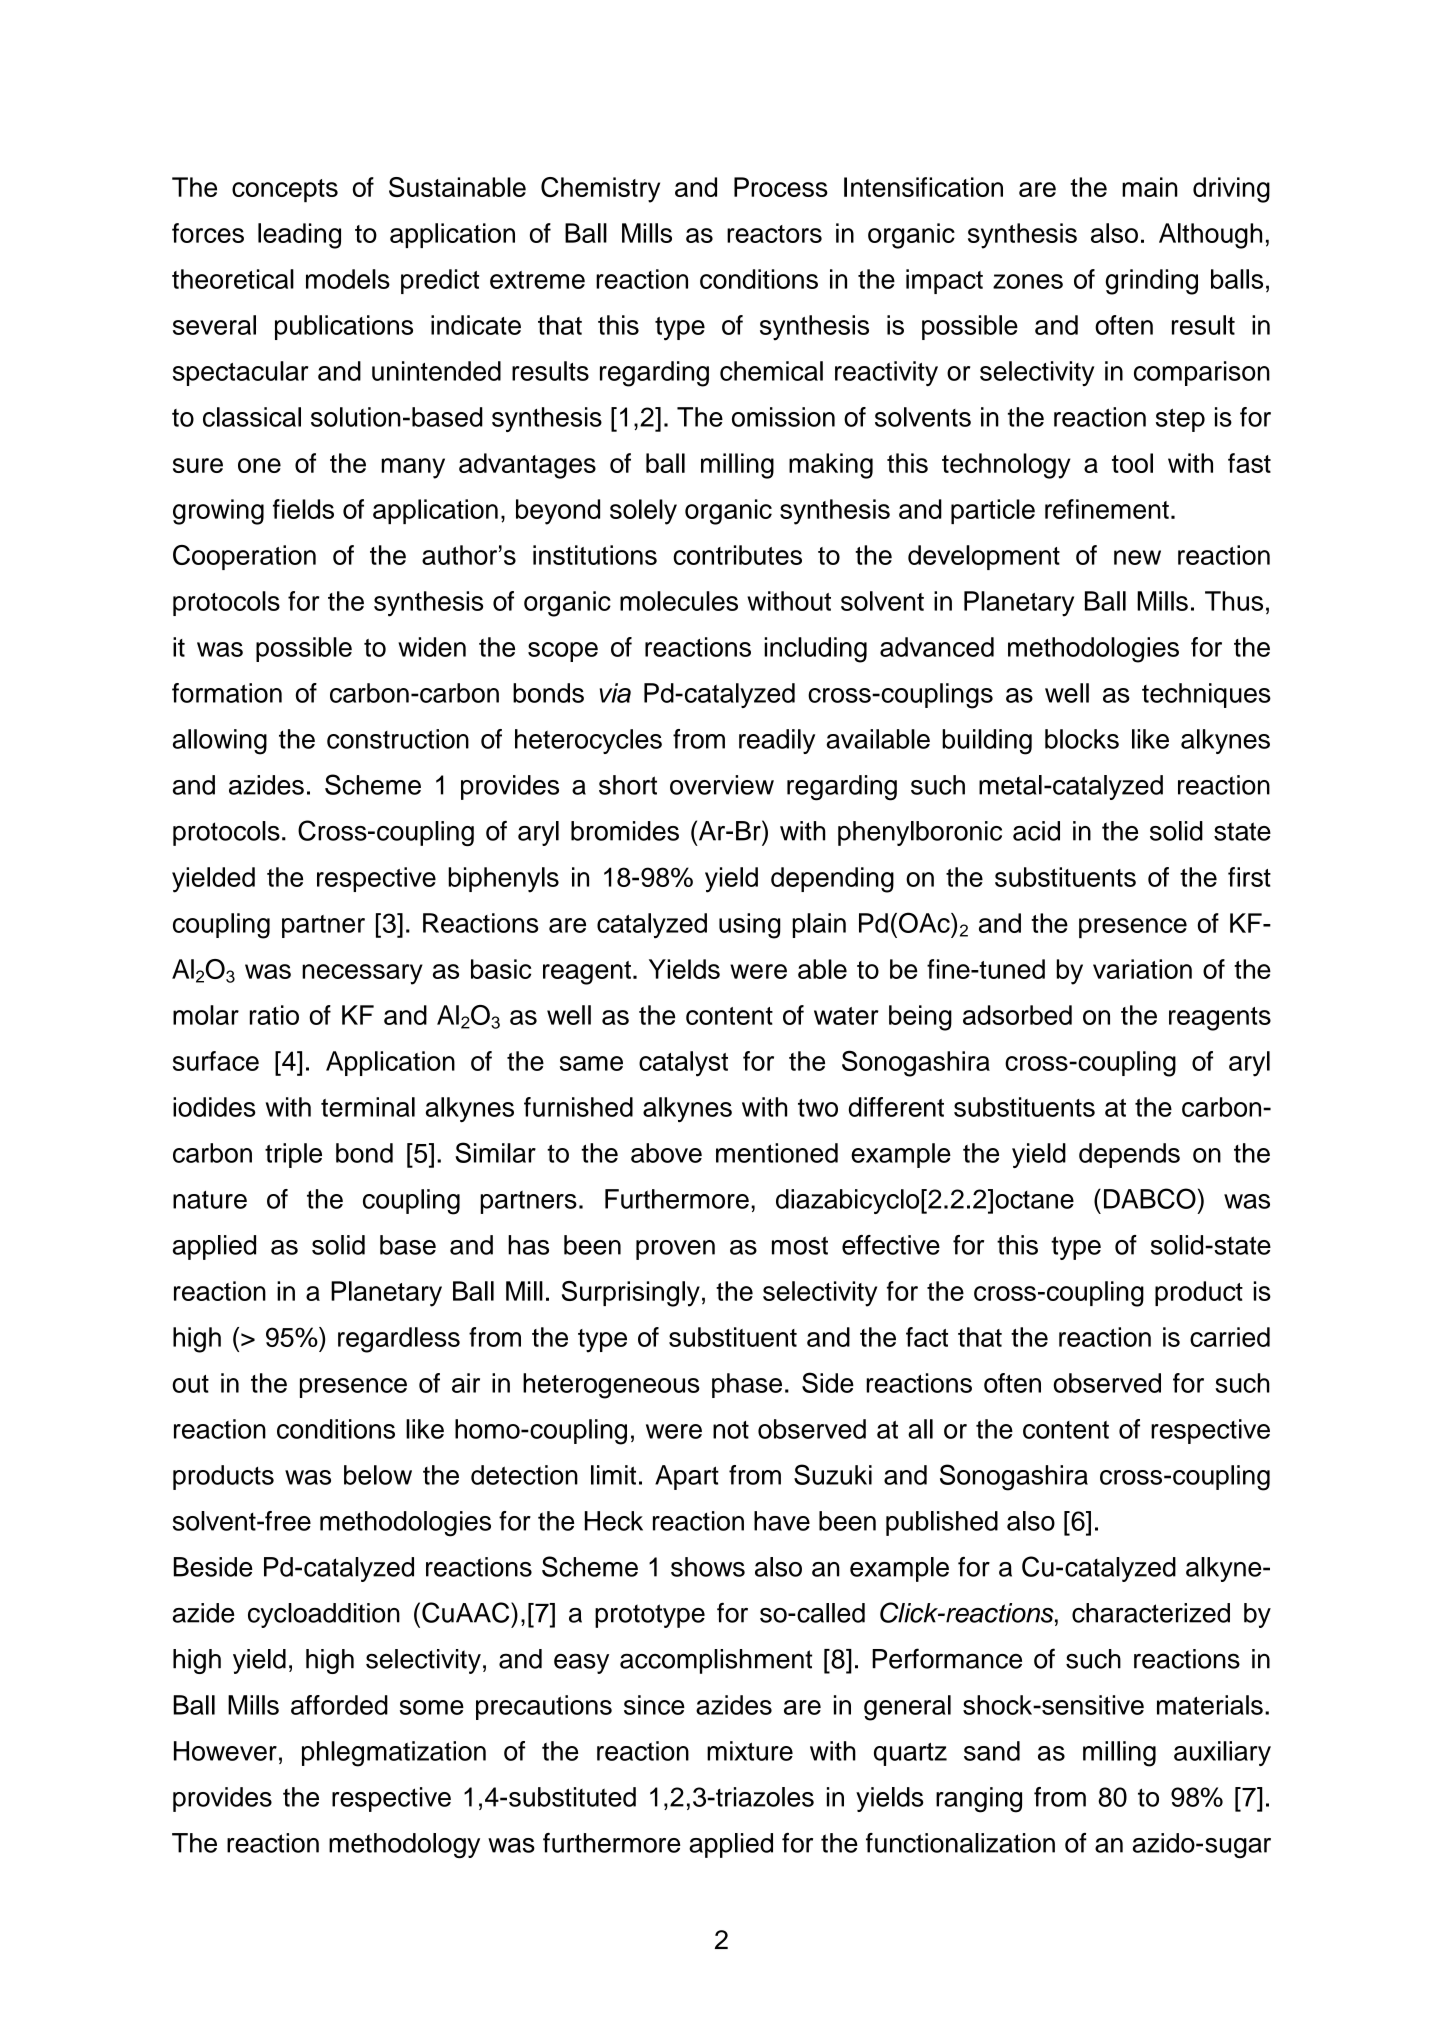  I want to click on reactors, so click(774, 234).
